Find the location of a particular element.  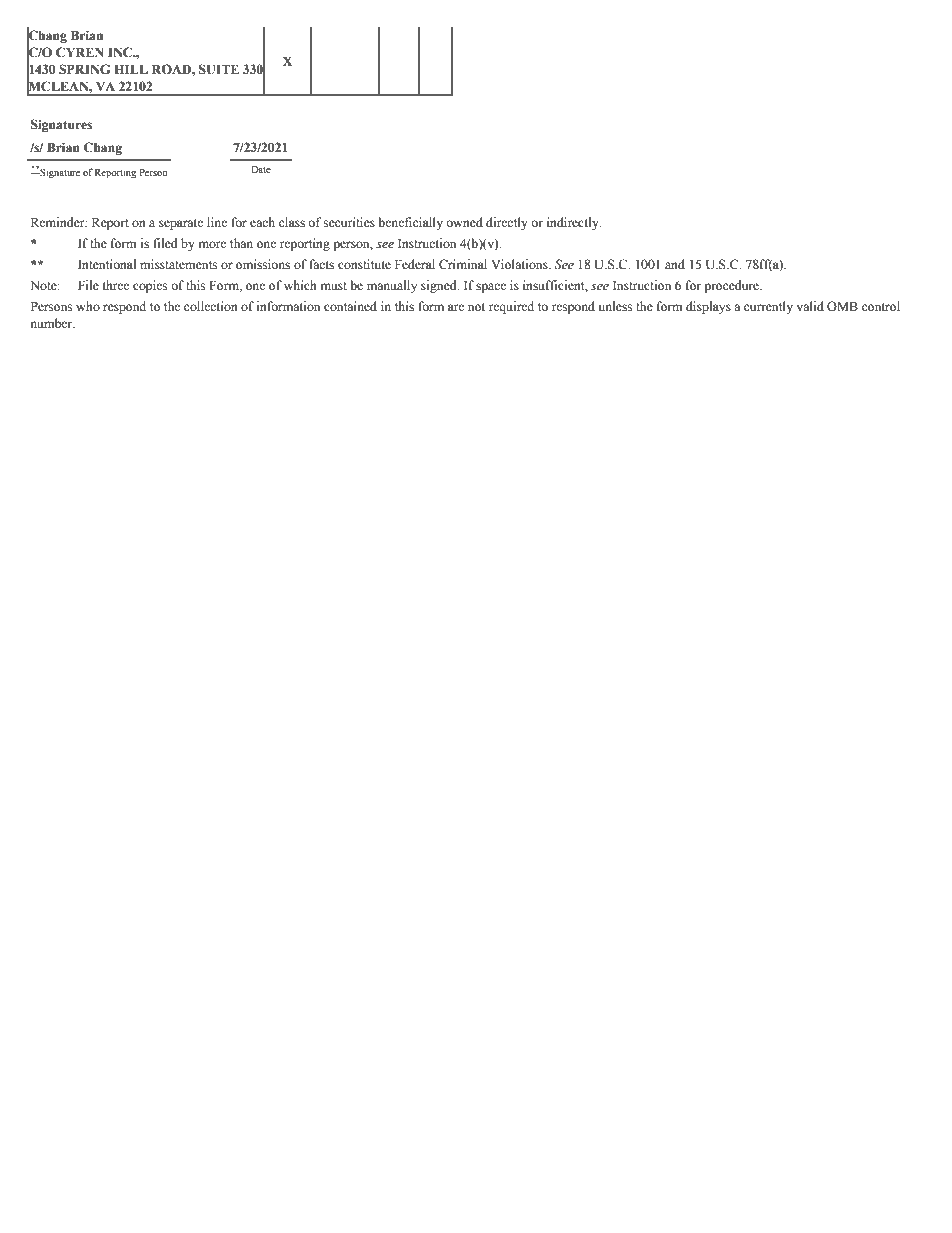

owned is located at coordinates (464, 222).
